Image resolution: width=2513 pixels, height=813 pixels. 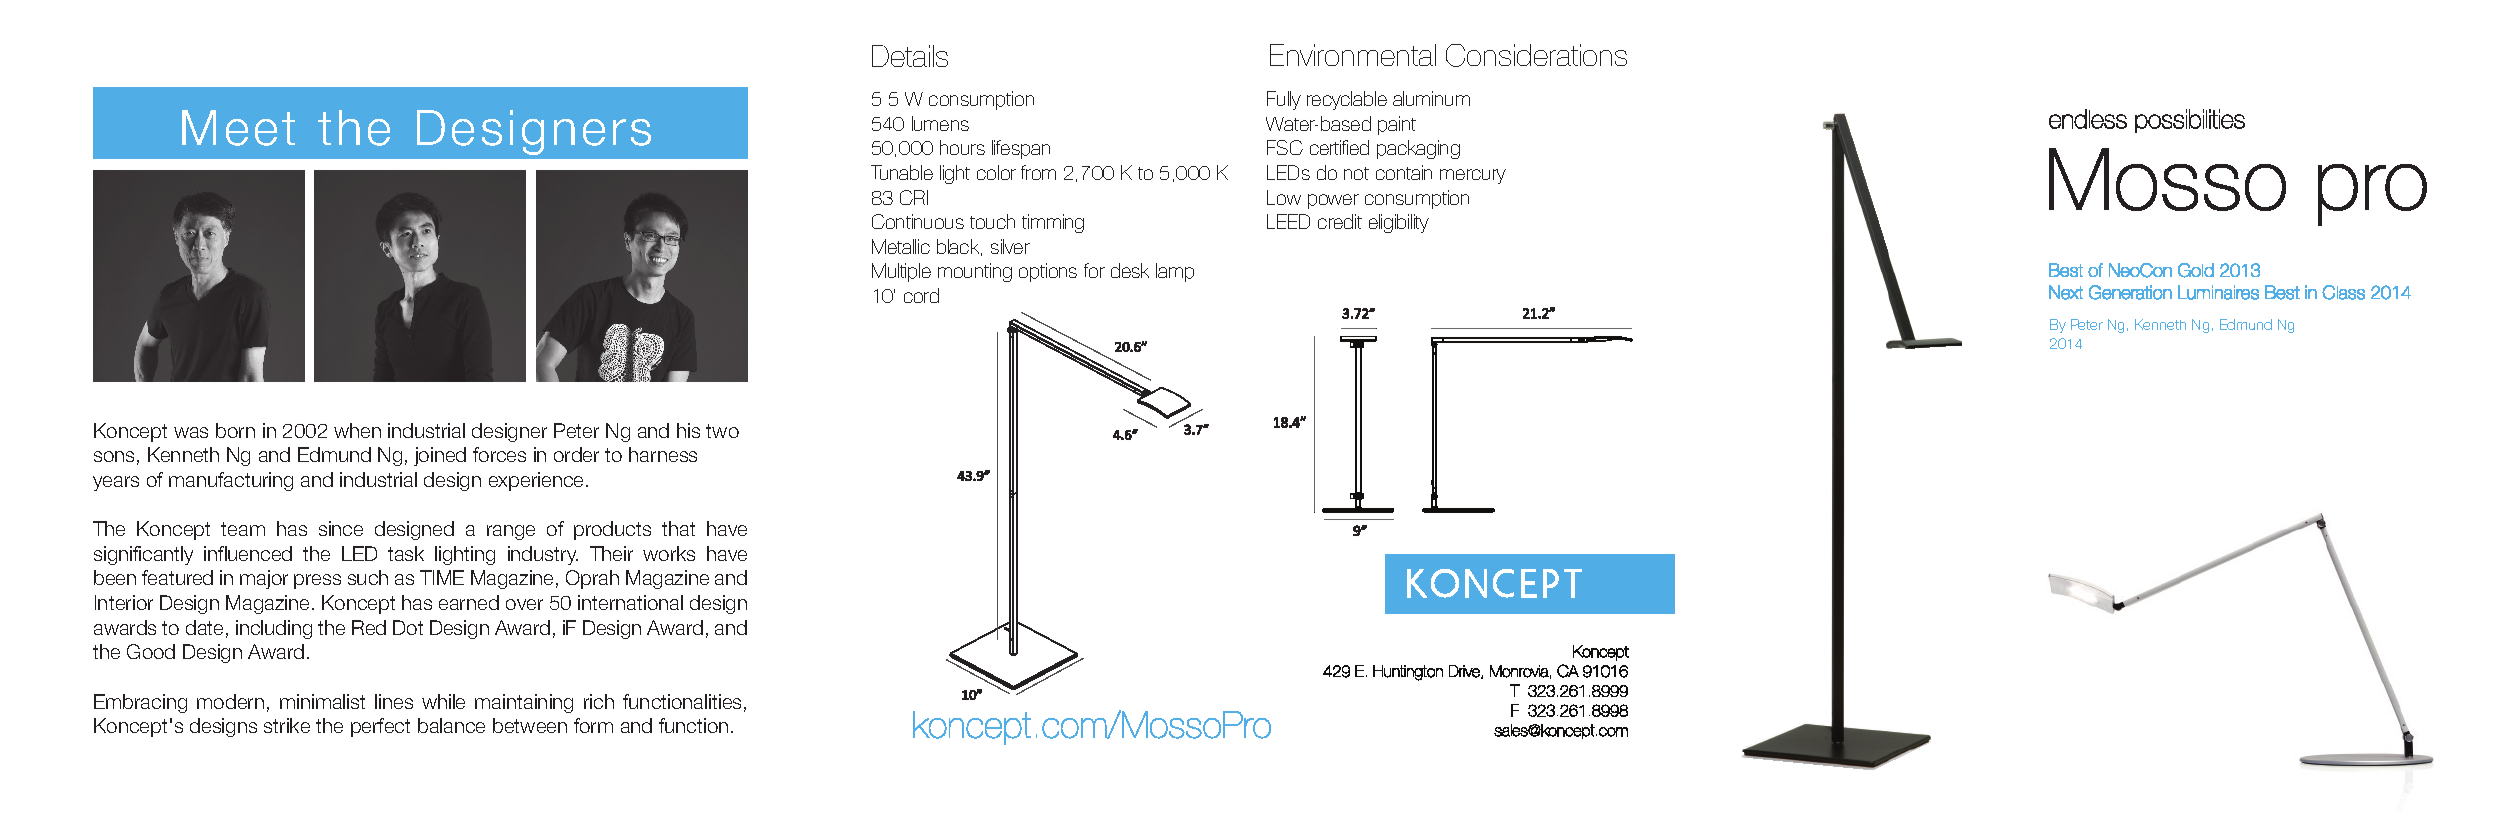 I want to click on Details, so click(x=910, y=56).
